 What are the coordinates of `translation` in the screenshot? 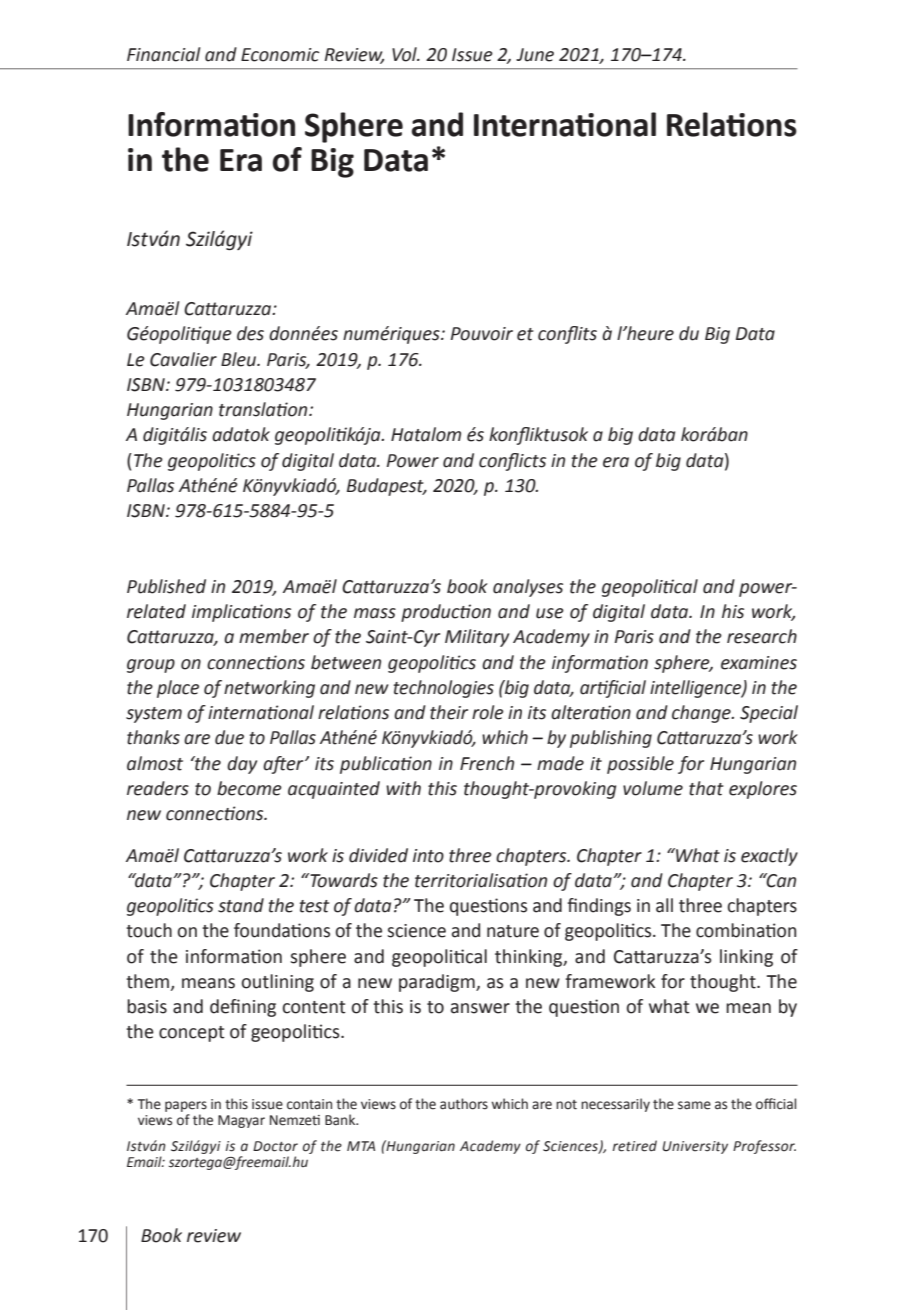 It's located at (264, 409).
